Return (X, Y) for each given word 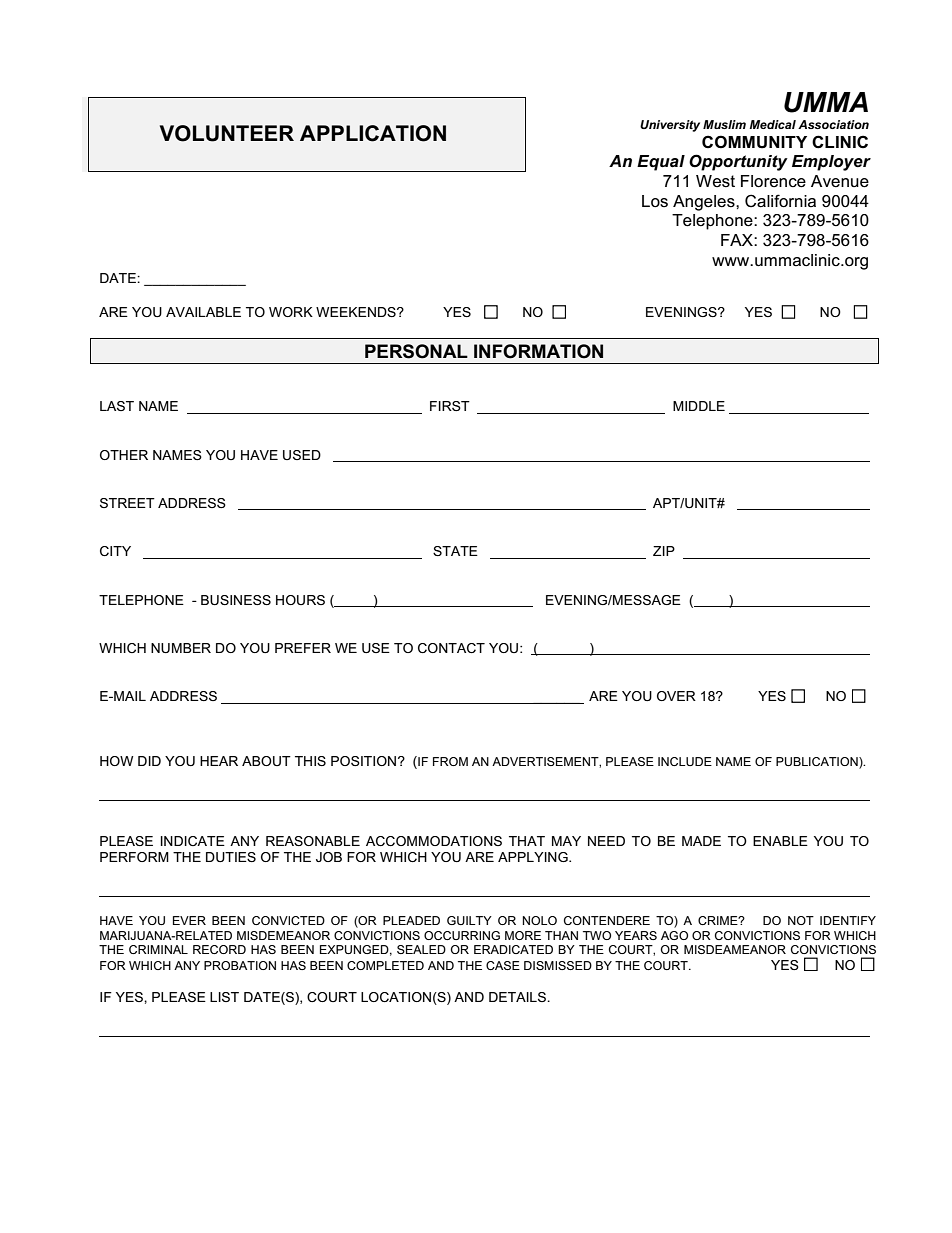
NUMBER (181, 648)
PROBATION (240, 965)
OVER (676, 696)
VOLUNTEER (227, 133)
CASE (503, 965)
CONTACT (451, 648)
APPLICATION (373, 133)
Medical (773, 124)
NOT (801, 920)
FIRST (450, 406)
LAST (117, 406)
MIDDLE (699, 406)
